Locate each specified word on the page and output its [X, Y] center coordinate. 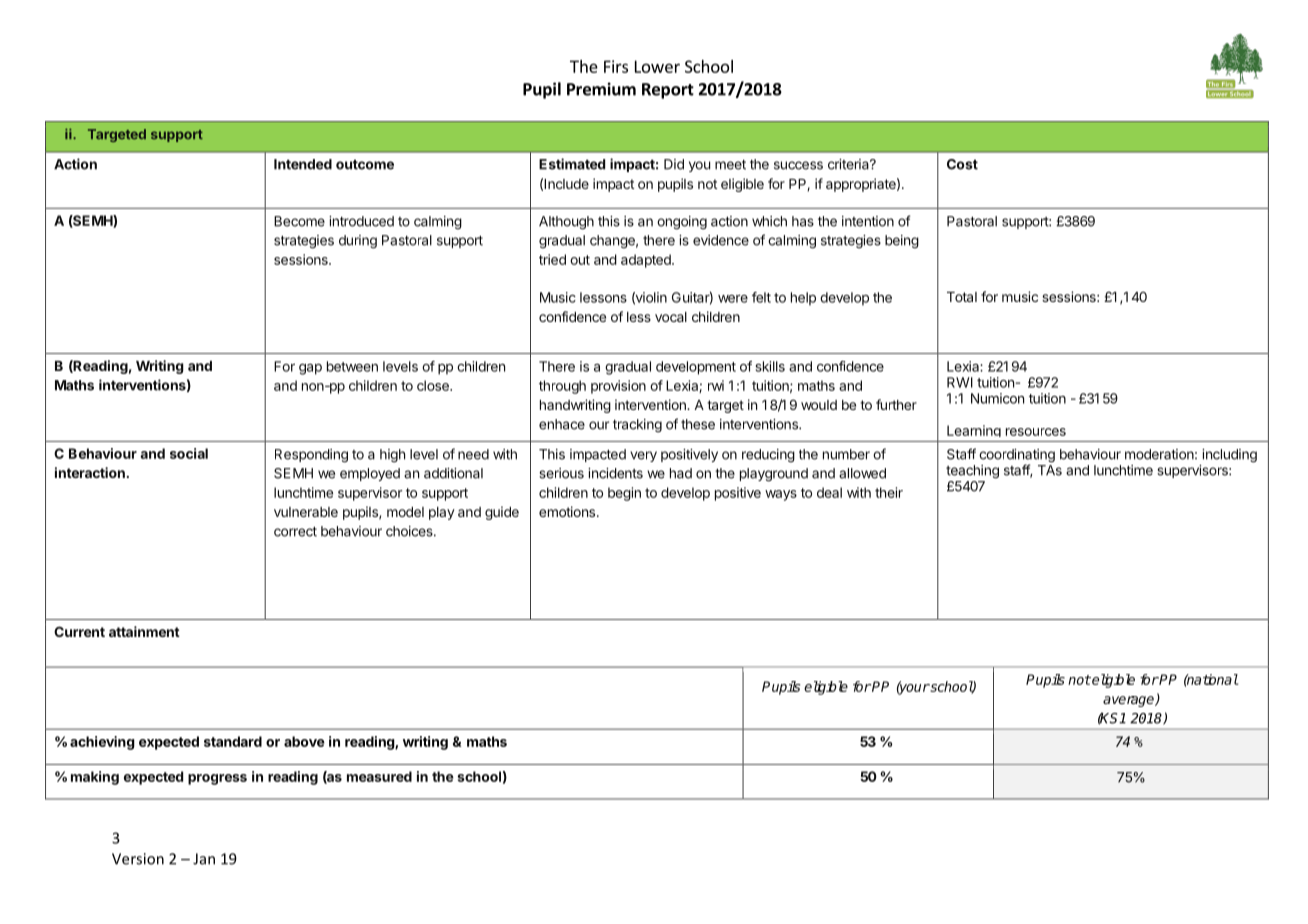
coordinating [1017, 457]
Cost [962, 164]
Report [668, 91]
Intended [303, 164]
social [189, 453]
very [643, 456]
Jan [204, 859]
